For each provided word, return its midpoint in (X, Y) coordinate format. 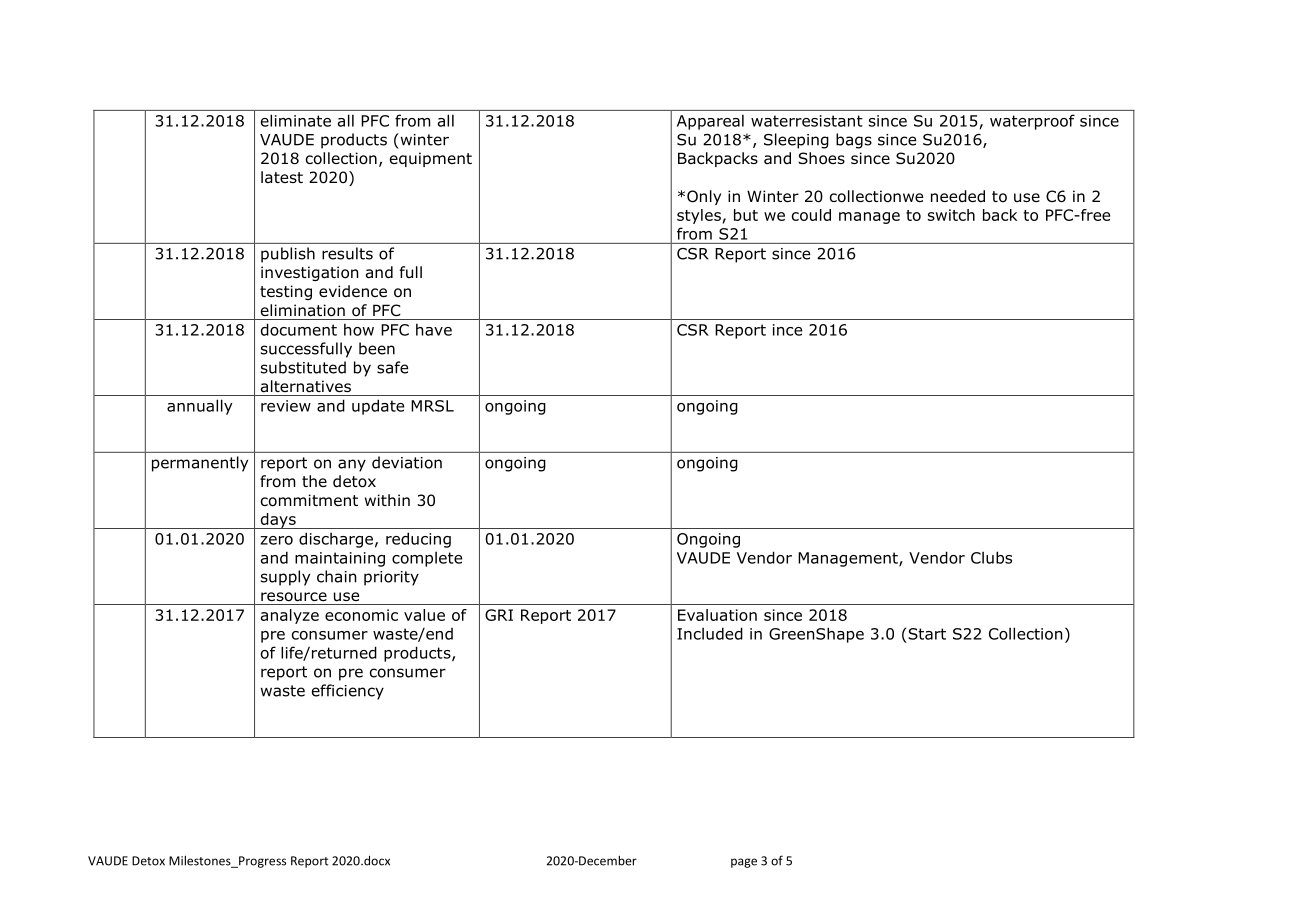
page (744, 863)
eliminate (296, 120)
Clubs (991, 557)
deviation (407, 462)
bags (854, 141)
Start (927, 634)
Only (704, 197)
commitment (309, 500)
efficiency (348, 692)
